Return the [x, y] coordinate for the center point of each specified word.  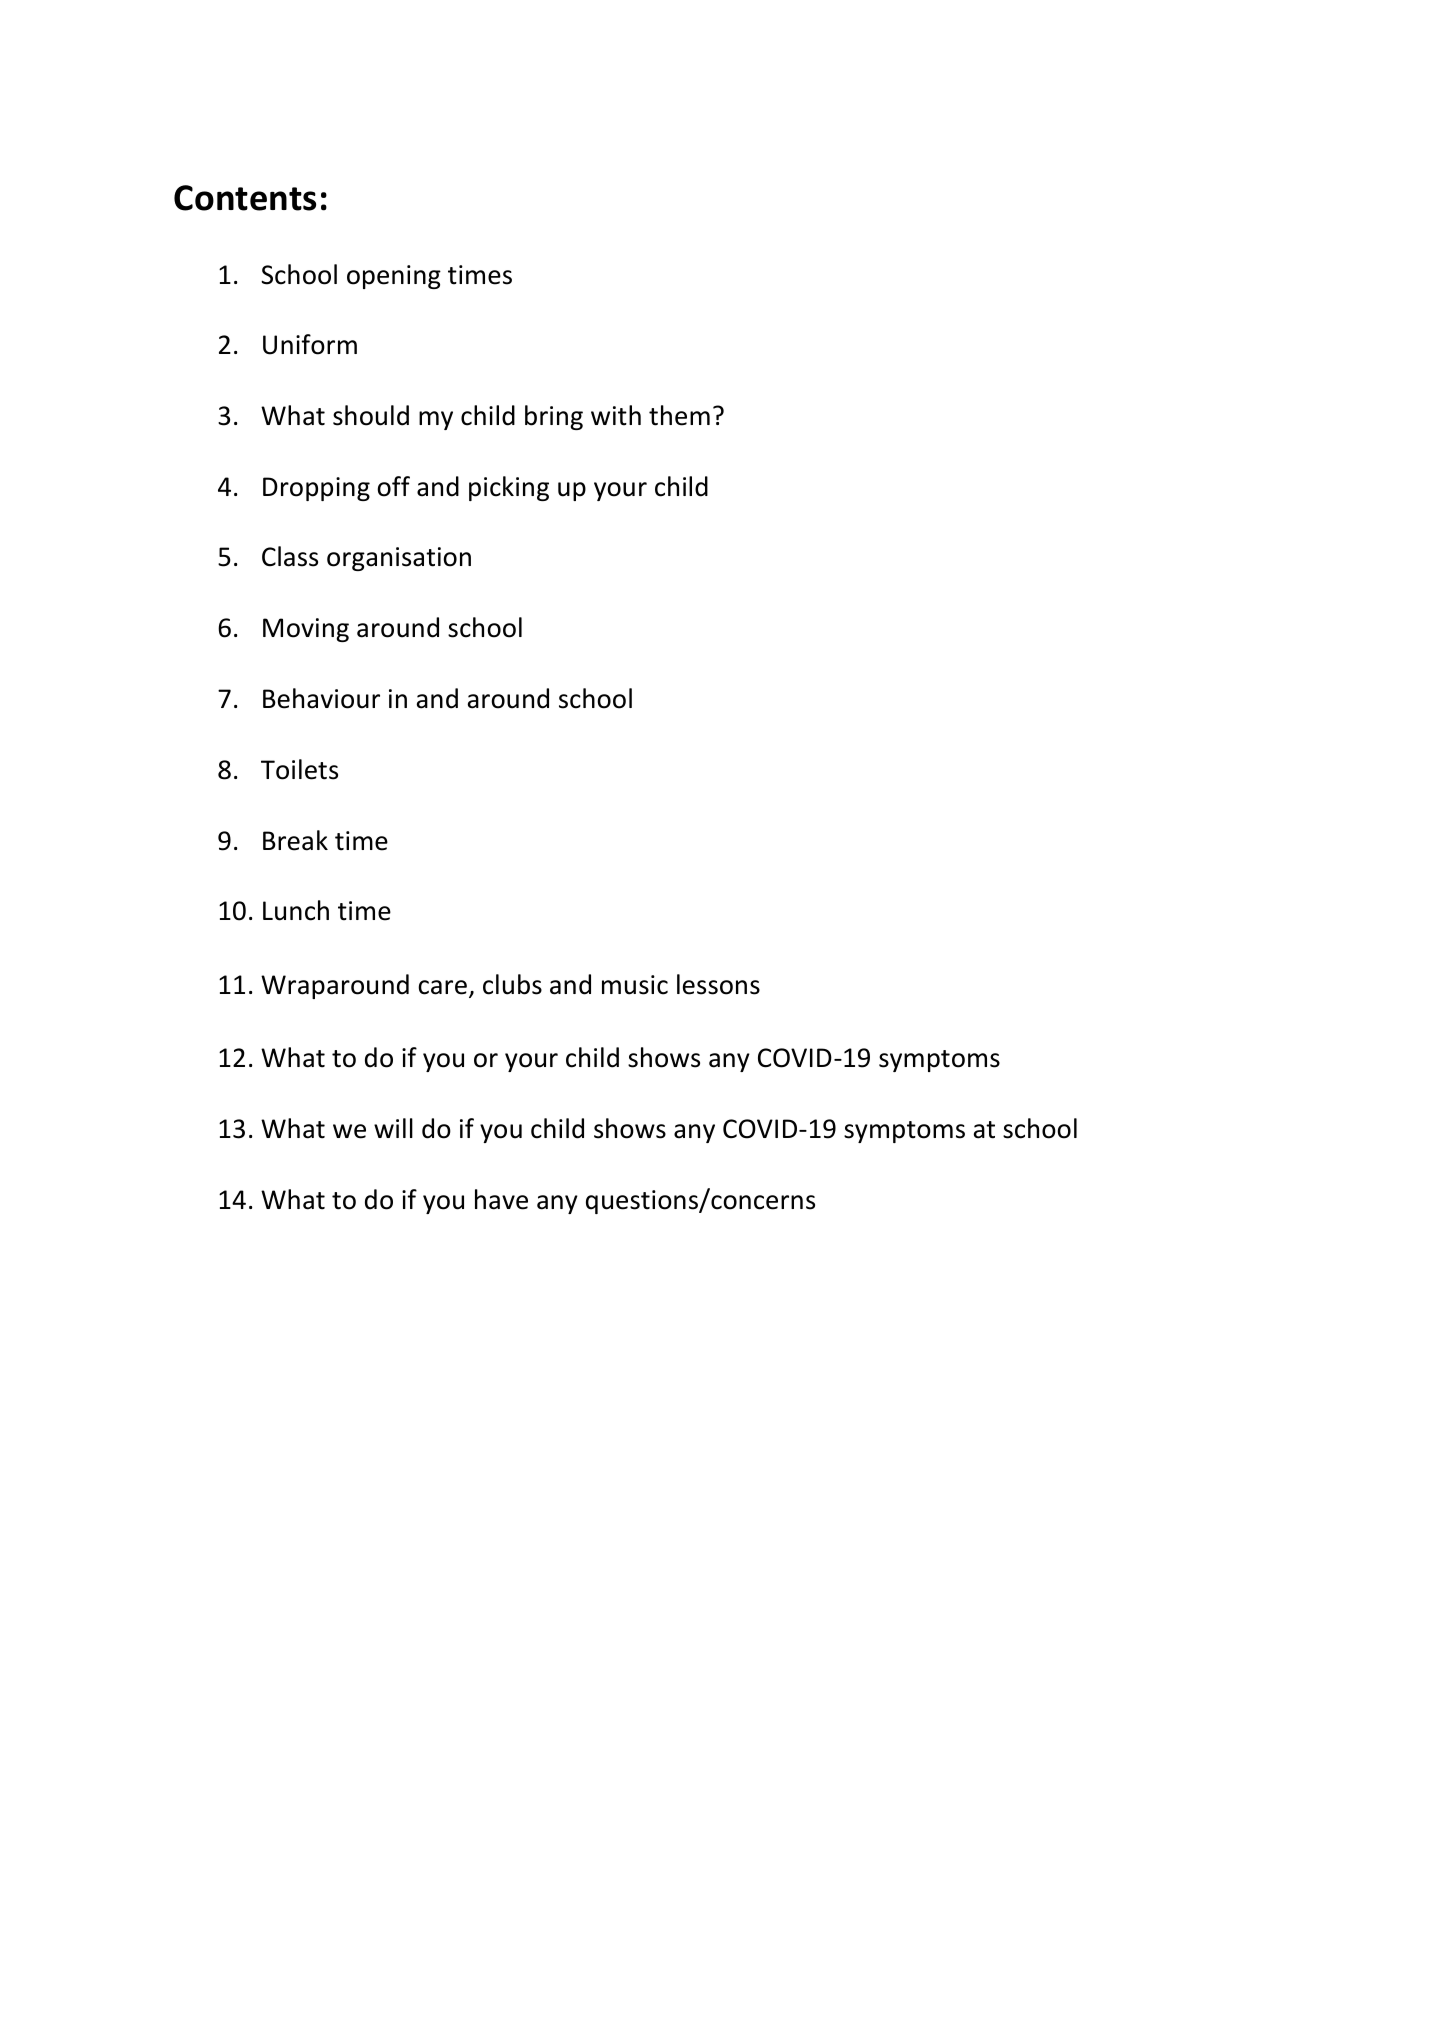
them [679, 415]
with [616, 415]
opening [394, 277]
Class [290, 556]
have [501, 1199]
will [393, 1128]
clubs [512, 984]
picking [509, 488]
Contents [245, 198]
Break [295, 840]
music [635, 985]
